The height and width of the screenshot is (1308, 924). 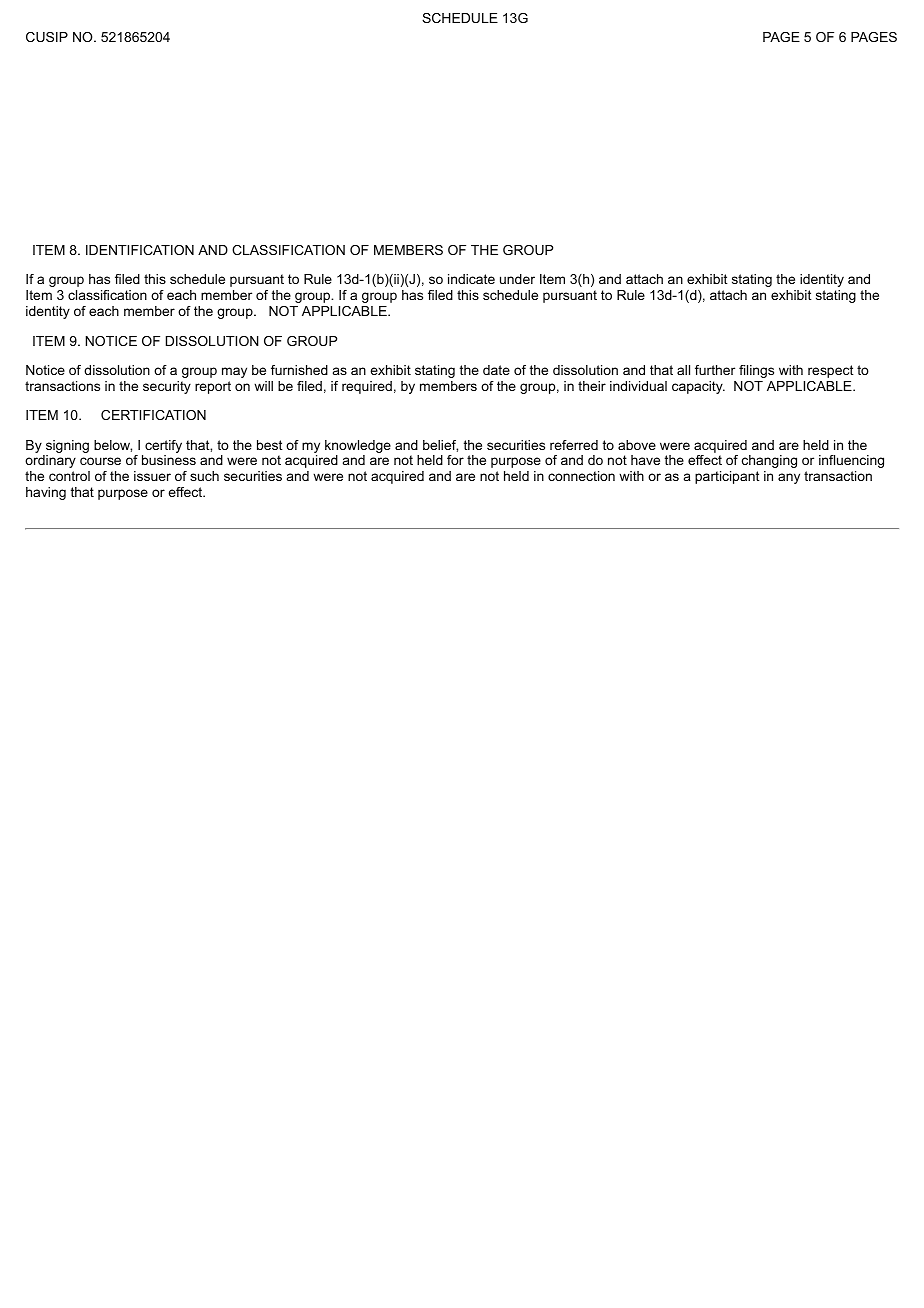 What do you see at coordinates (496, 370) in the screenshot?
I see `date` at bounding box center [496, 370].
